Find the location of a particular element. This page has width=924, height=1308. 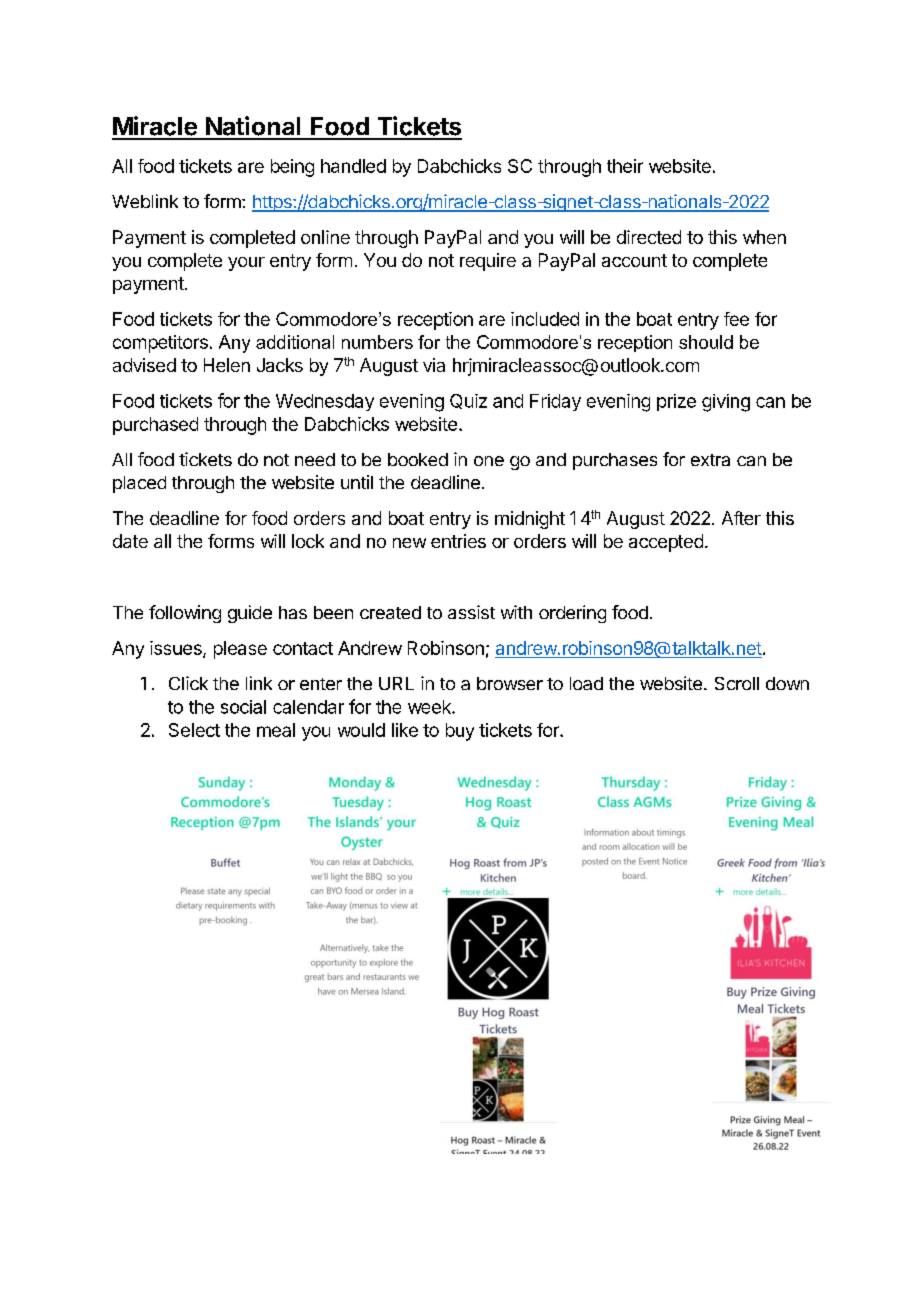

being is located at coordinates (292, 168).
